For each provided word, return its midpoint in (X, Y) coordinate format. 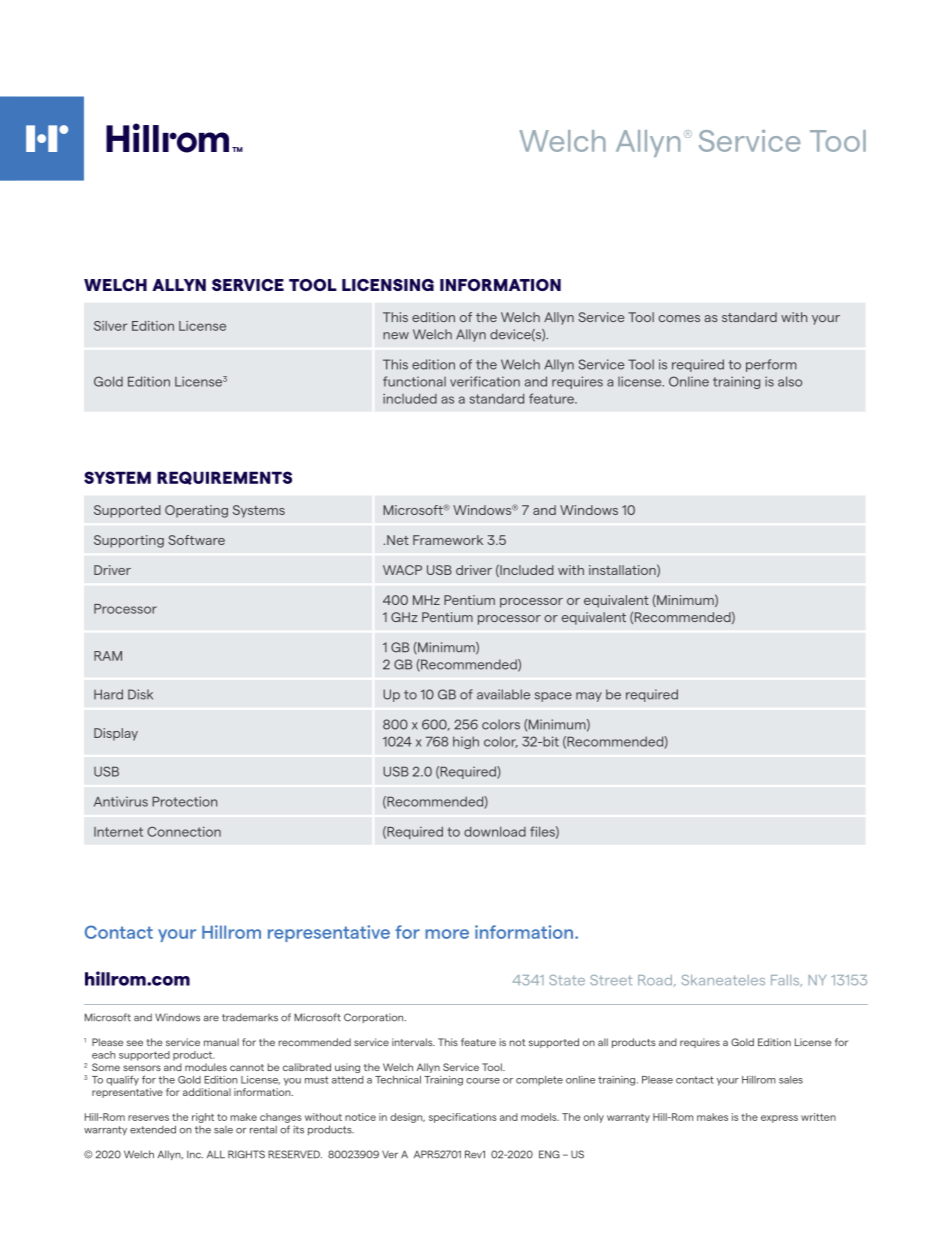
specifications (463, 1118)
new (396, 336)
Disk (140, 694)
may (589, 697)
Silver (111, 326)
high (466, 742)
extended (153, 1129)
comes (679, 318)
